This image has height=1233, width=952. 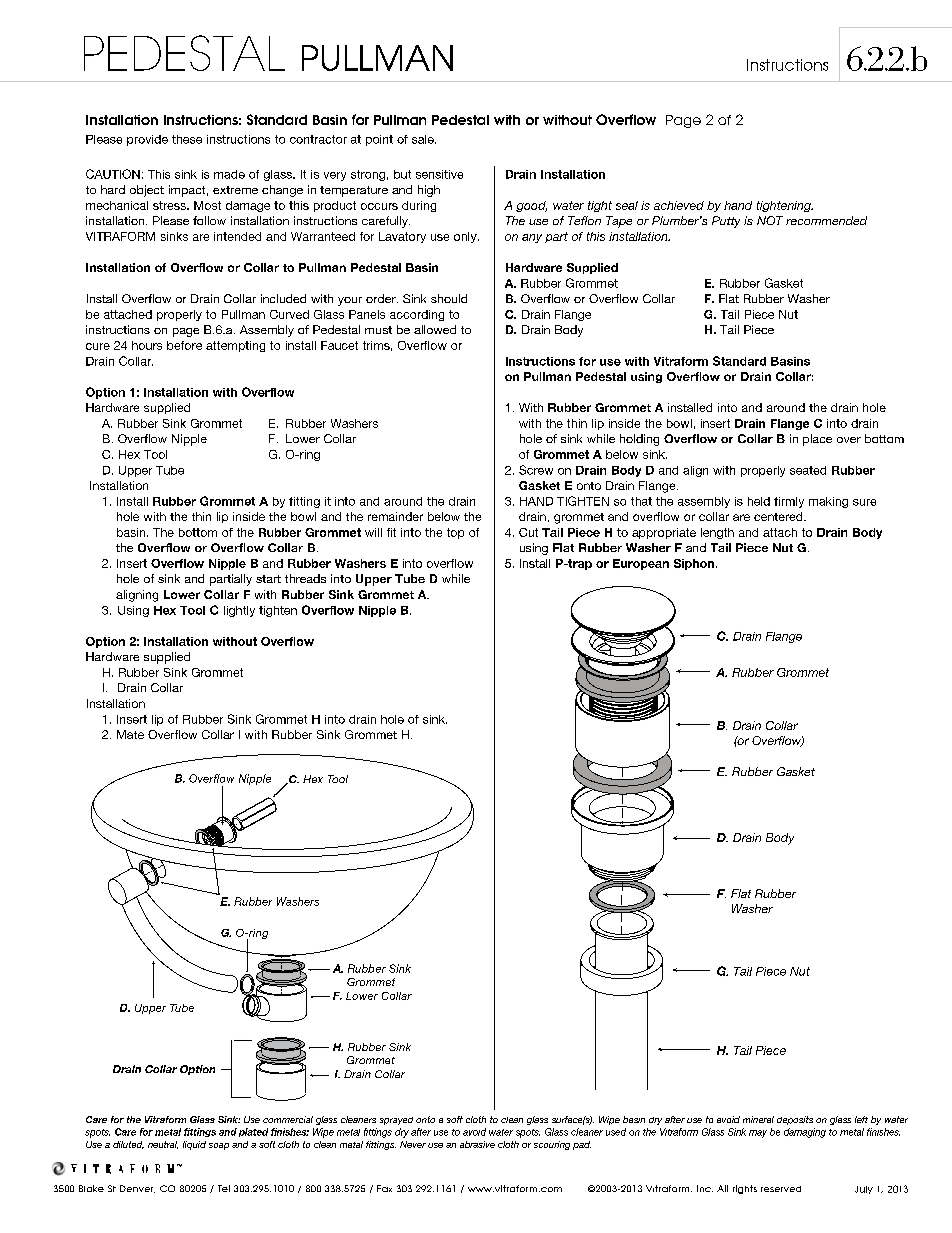 I want to click on top, so click(x=455, y=533).
